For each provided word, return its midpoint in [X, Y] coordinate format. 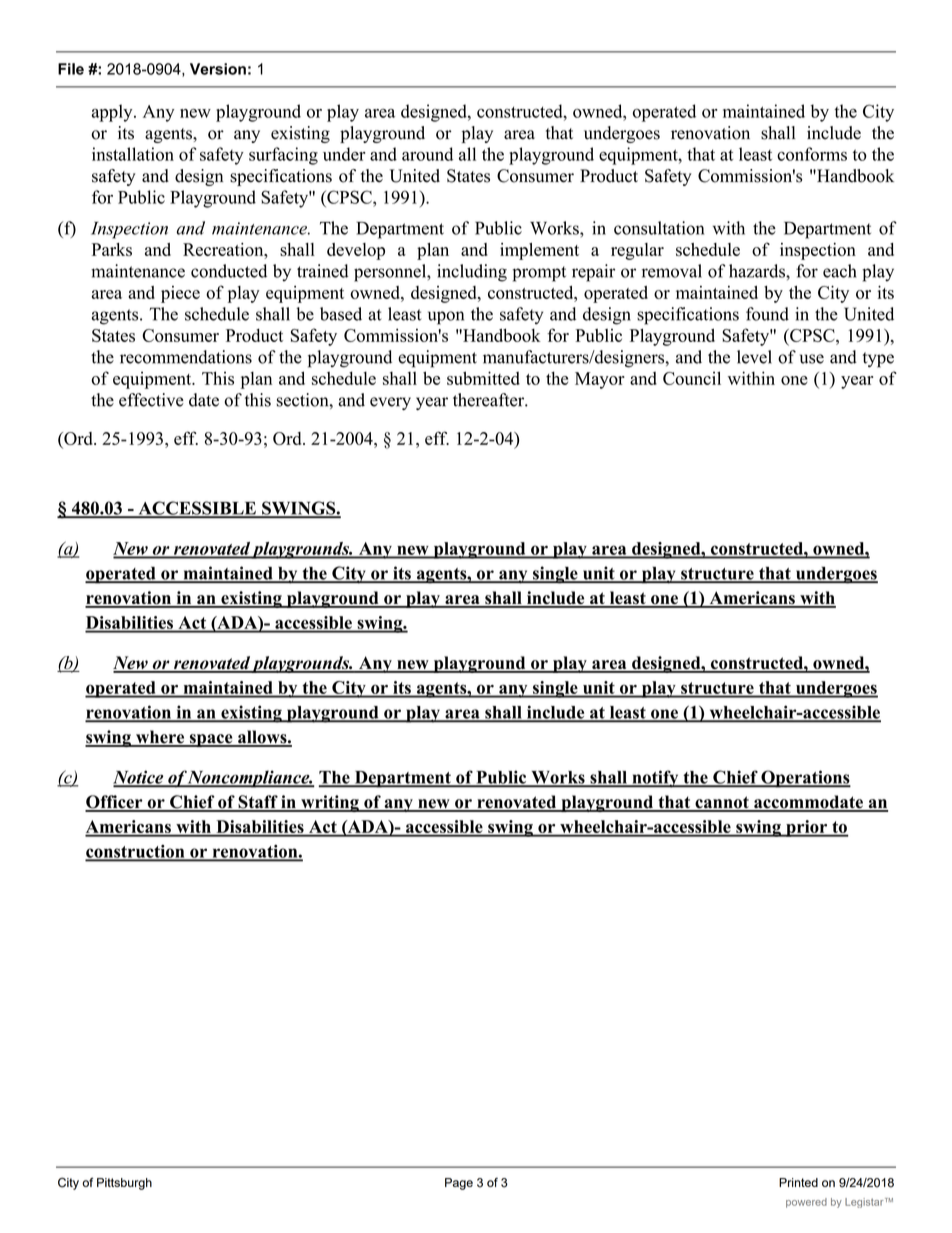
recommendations [186, 357]
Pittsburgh [124, 1184]
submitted [483, 378]
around [427, 154]
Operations [805, 779]
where [160, 738]
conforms [812, 154]
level [754, 357]
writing [330, 803]
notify [655, 779]
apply [113, 113]
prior [807, 828]
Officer [115, 803]
